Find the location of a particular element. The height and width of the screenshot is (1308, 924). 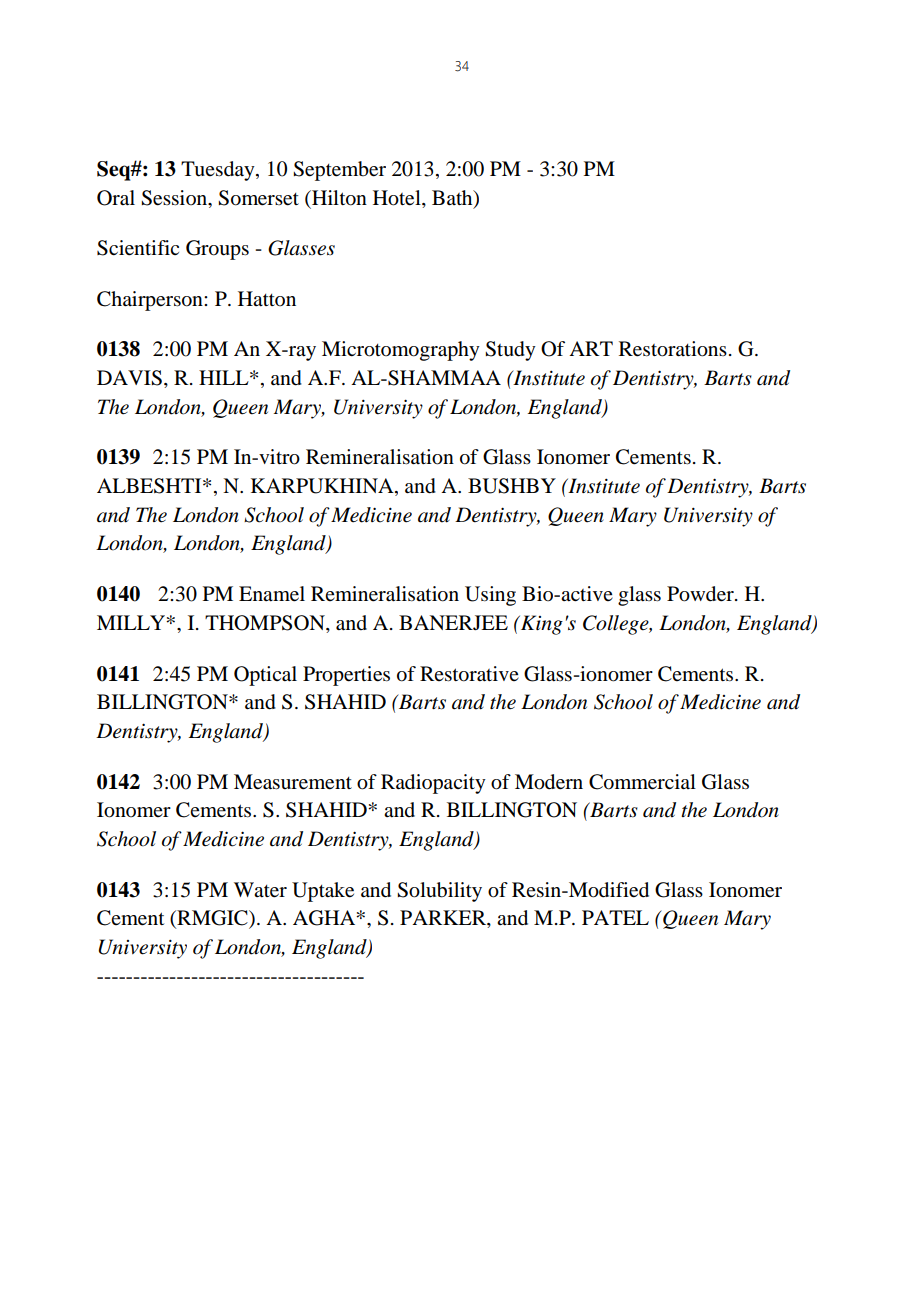

Study is located at coordinates (510, 351).
